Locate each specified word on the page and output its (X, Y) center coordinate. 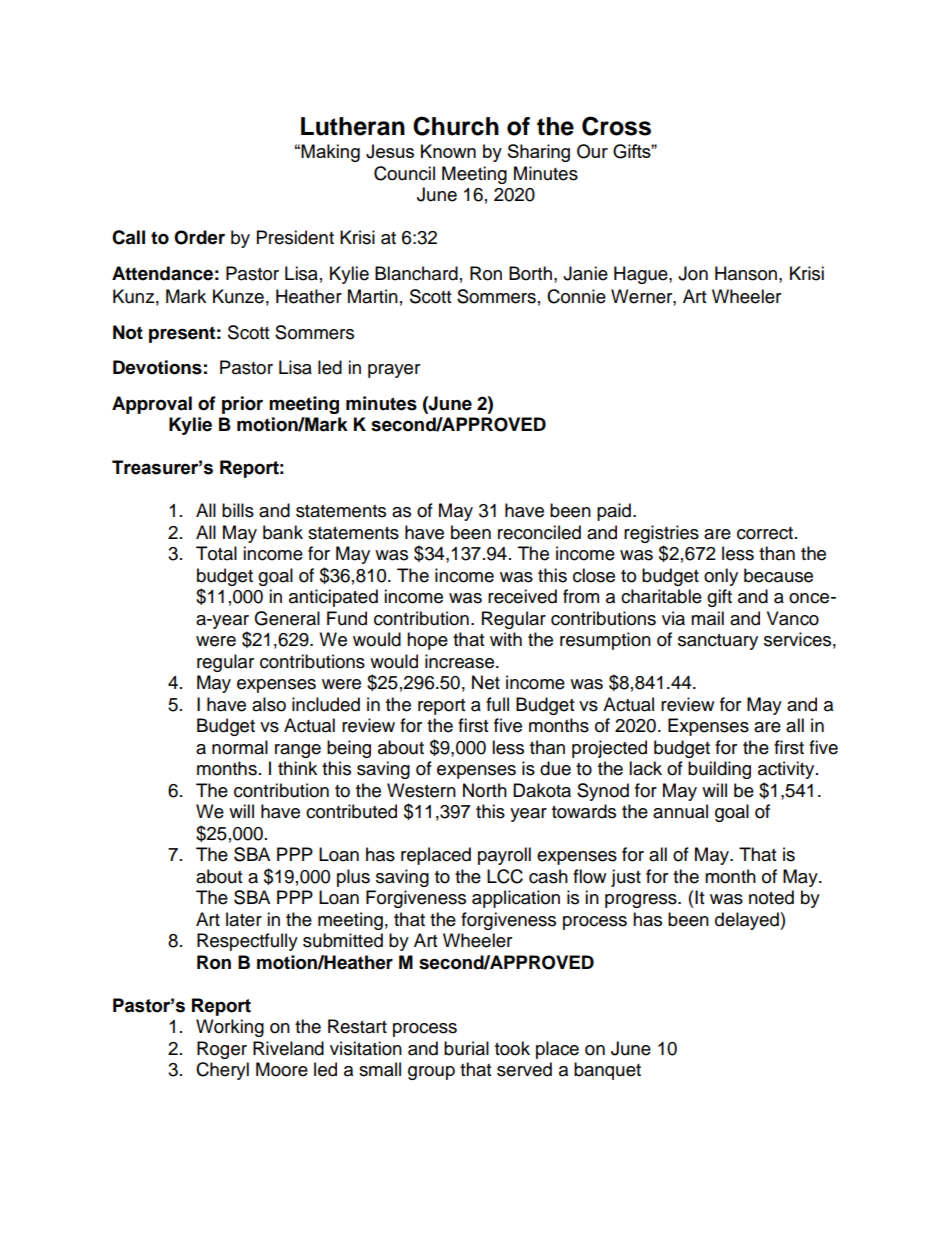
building (719, 770)
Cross (616, 126)
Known (448, 151)
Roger (222, 1050)
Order (199, 237)
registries (661, 534)
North (485, 790)
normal (240, 747)
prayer (394, 371)
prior (242, 405)
